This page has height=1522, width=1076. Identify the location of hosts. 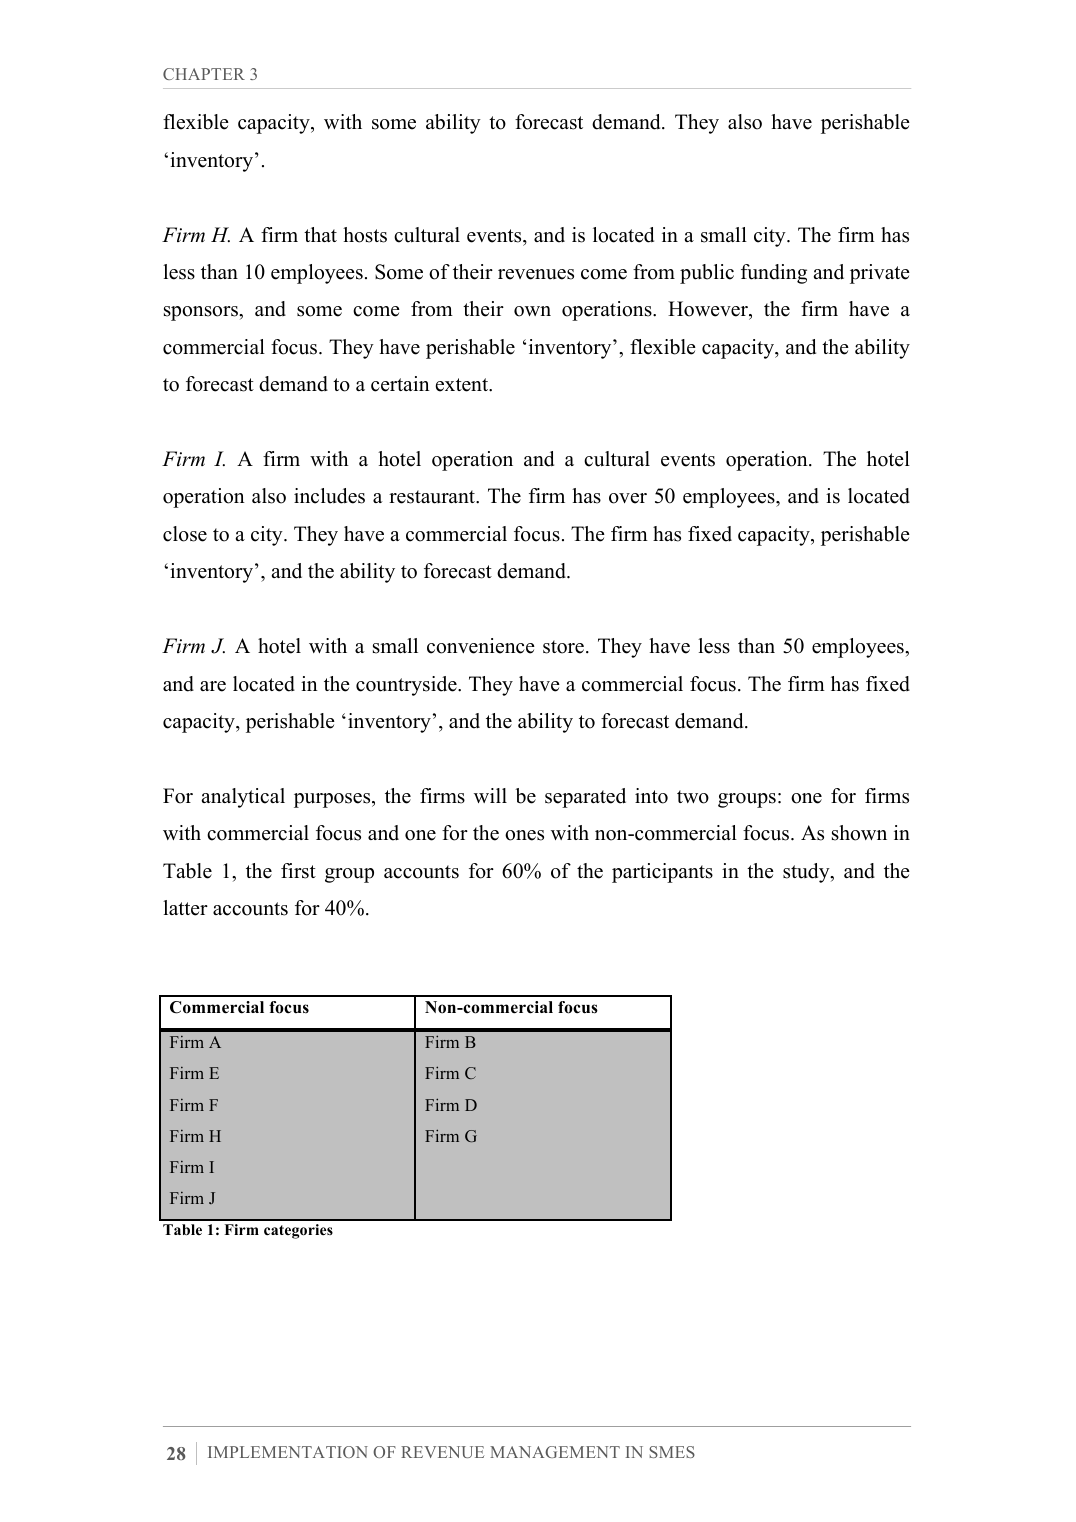
(365, 235).
